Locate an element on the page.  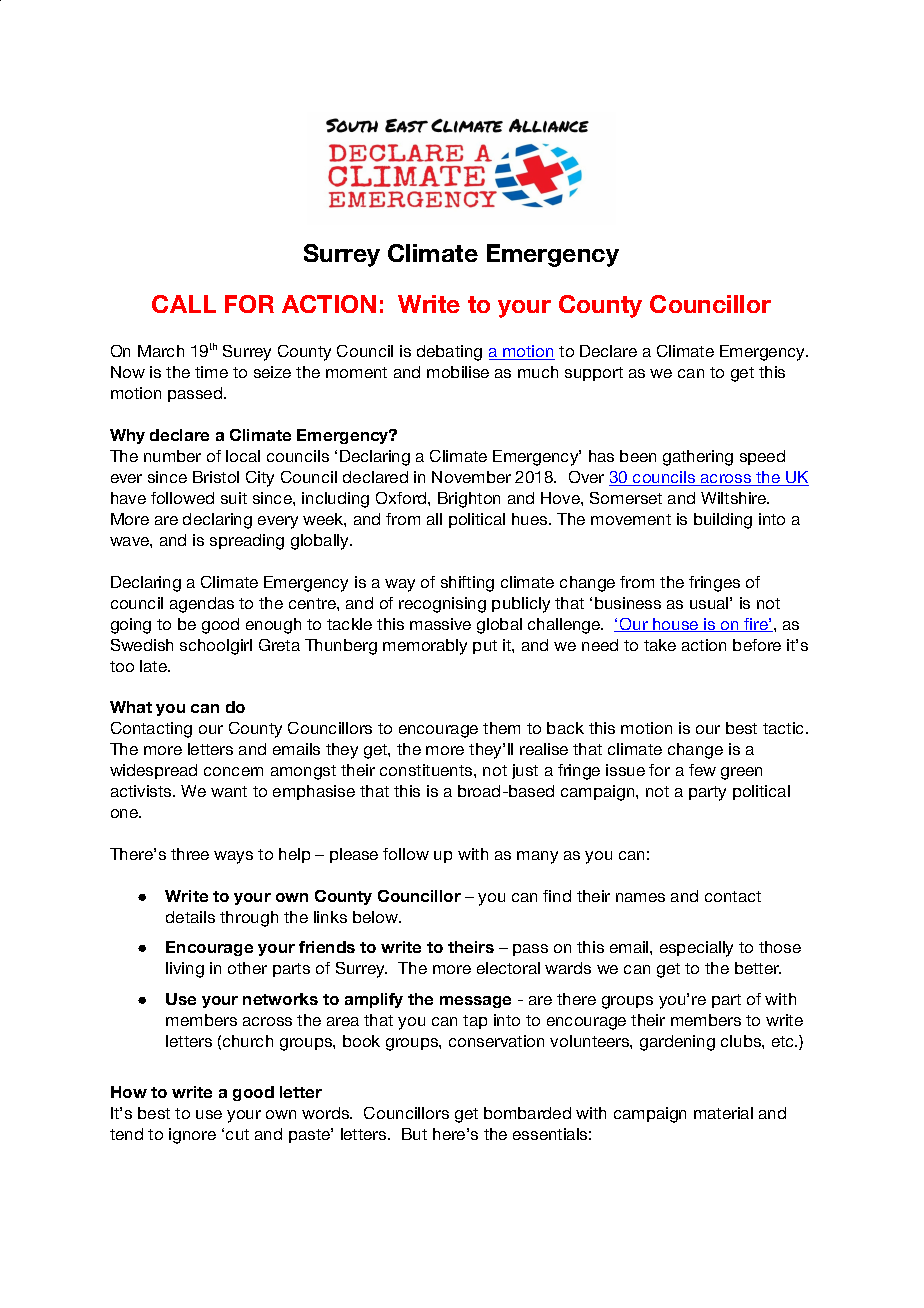
debating is located at coordinates (449, 353).
